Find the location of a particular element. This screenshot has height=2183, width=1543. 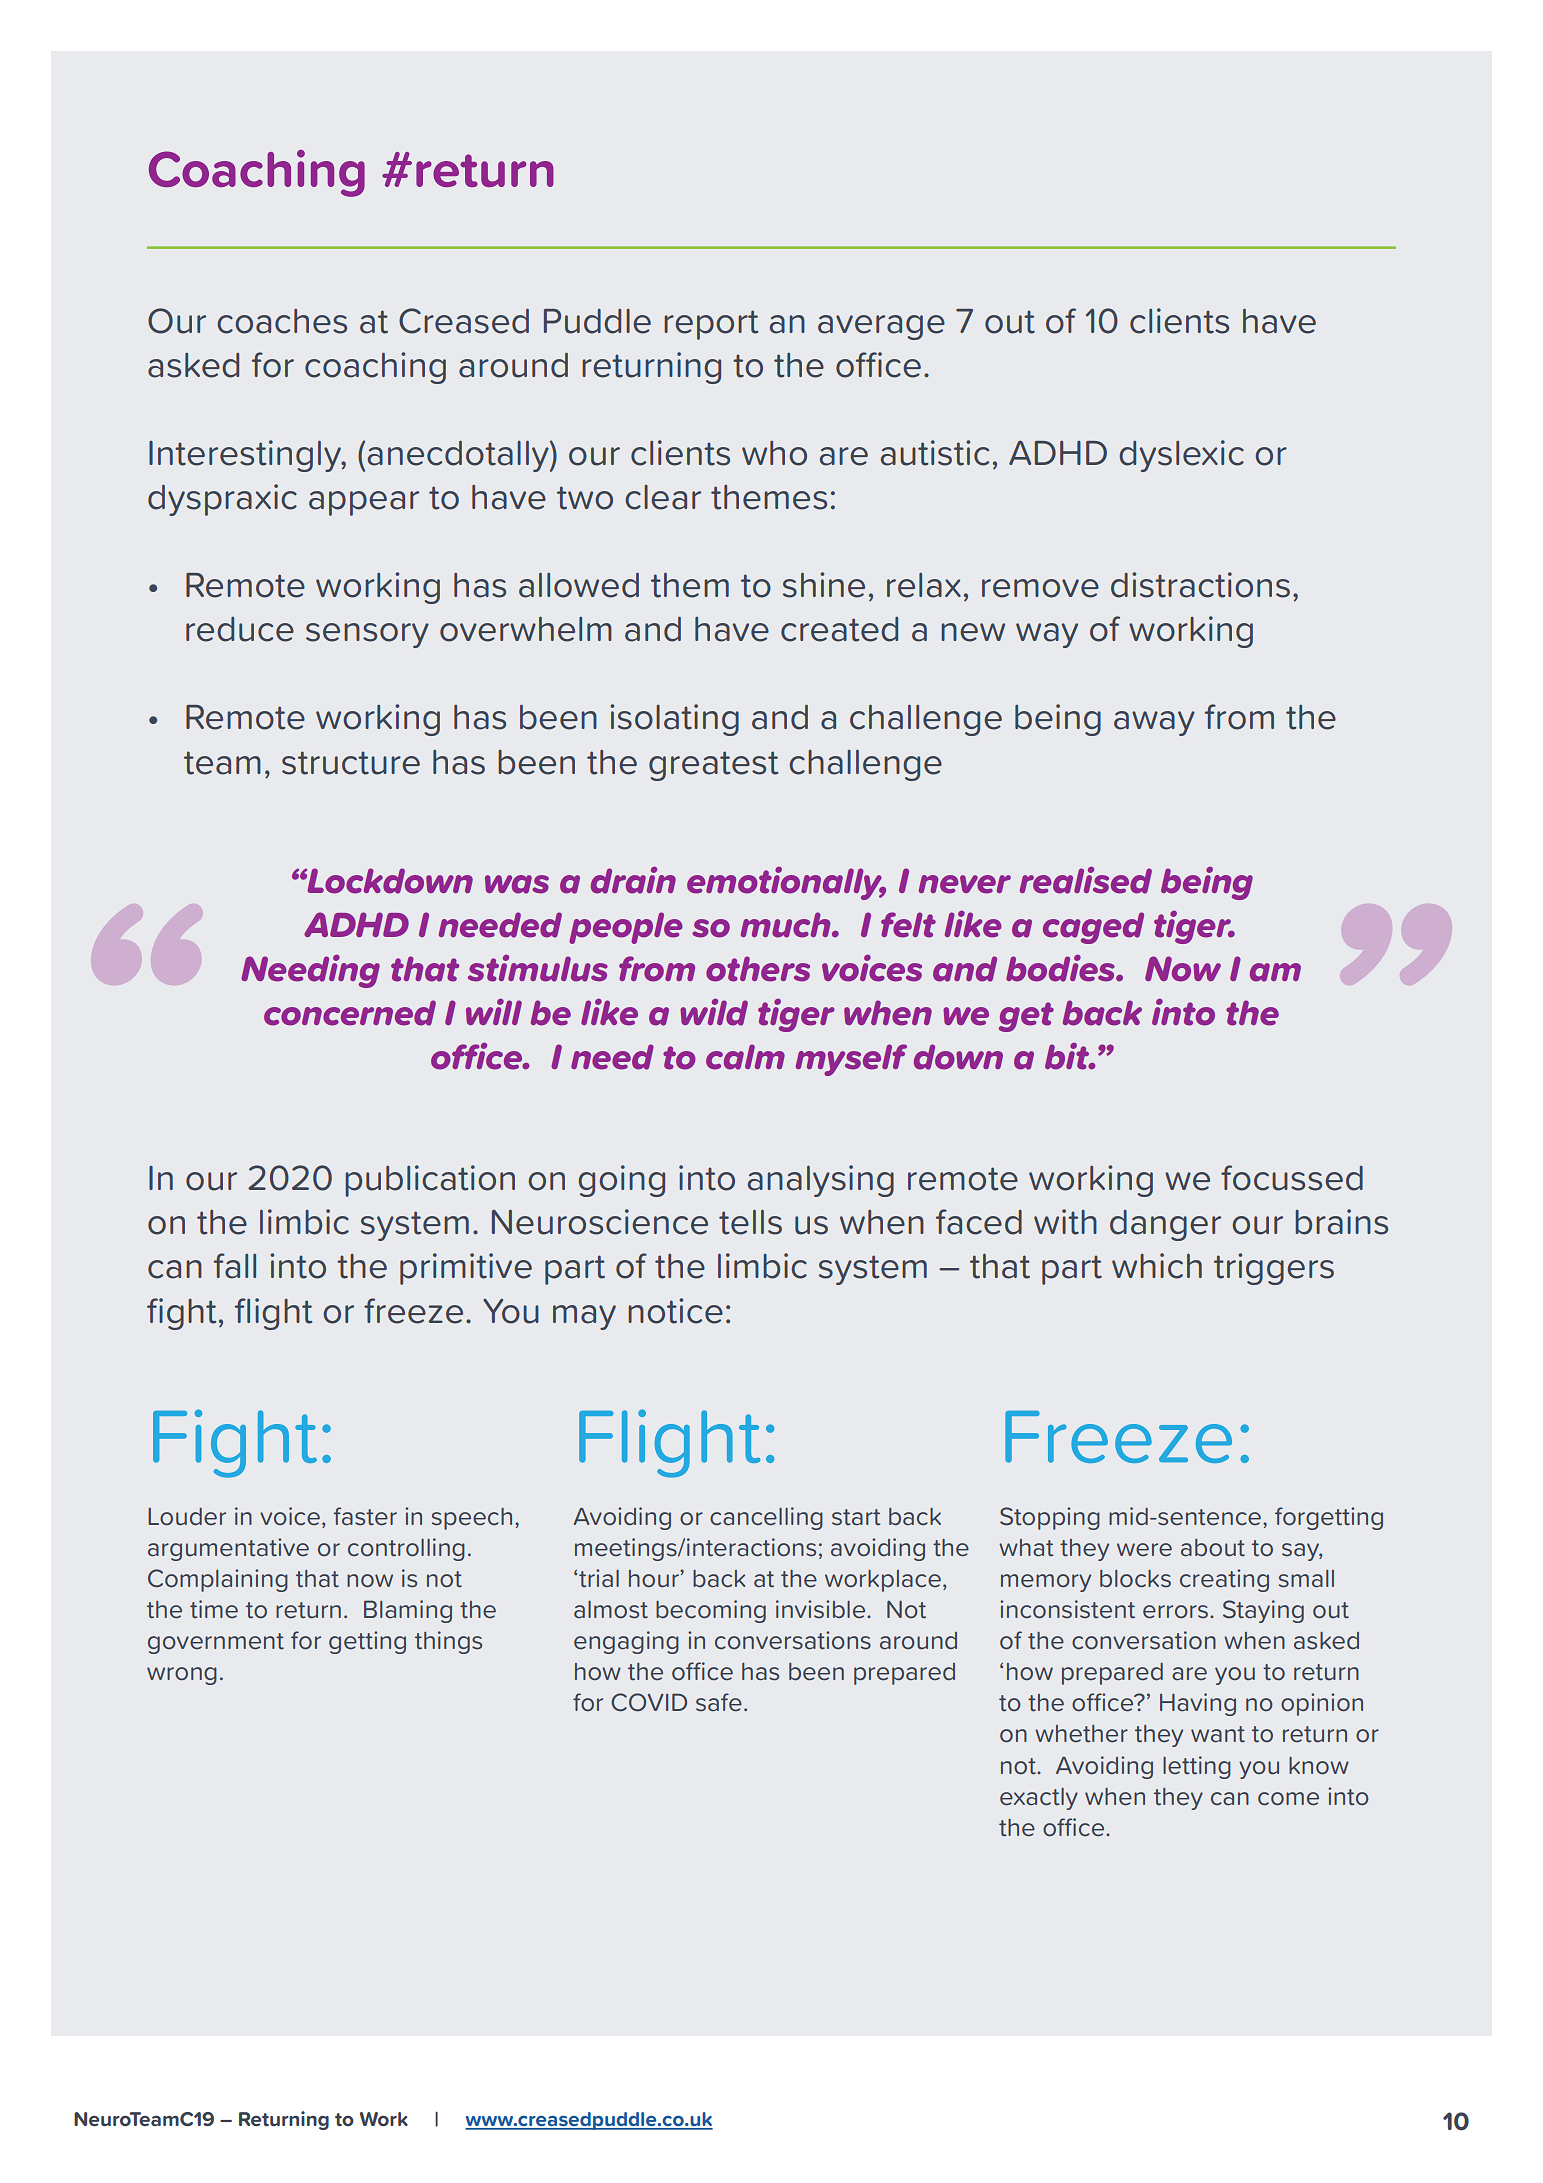

wrong is located at coordinates (182, 1676).
